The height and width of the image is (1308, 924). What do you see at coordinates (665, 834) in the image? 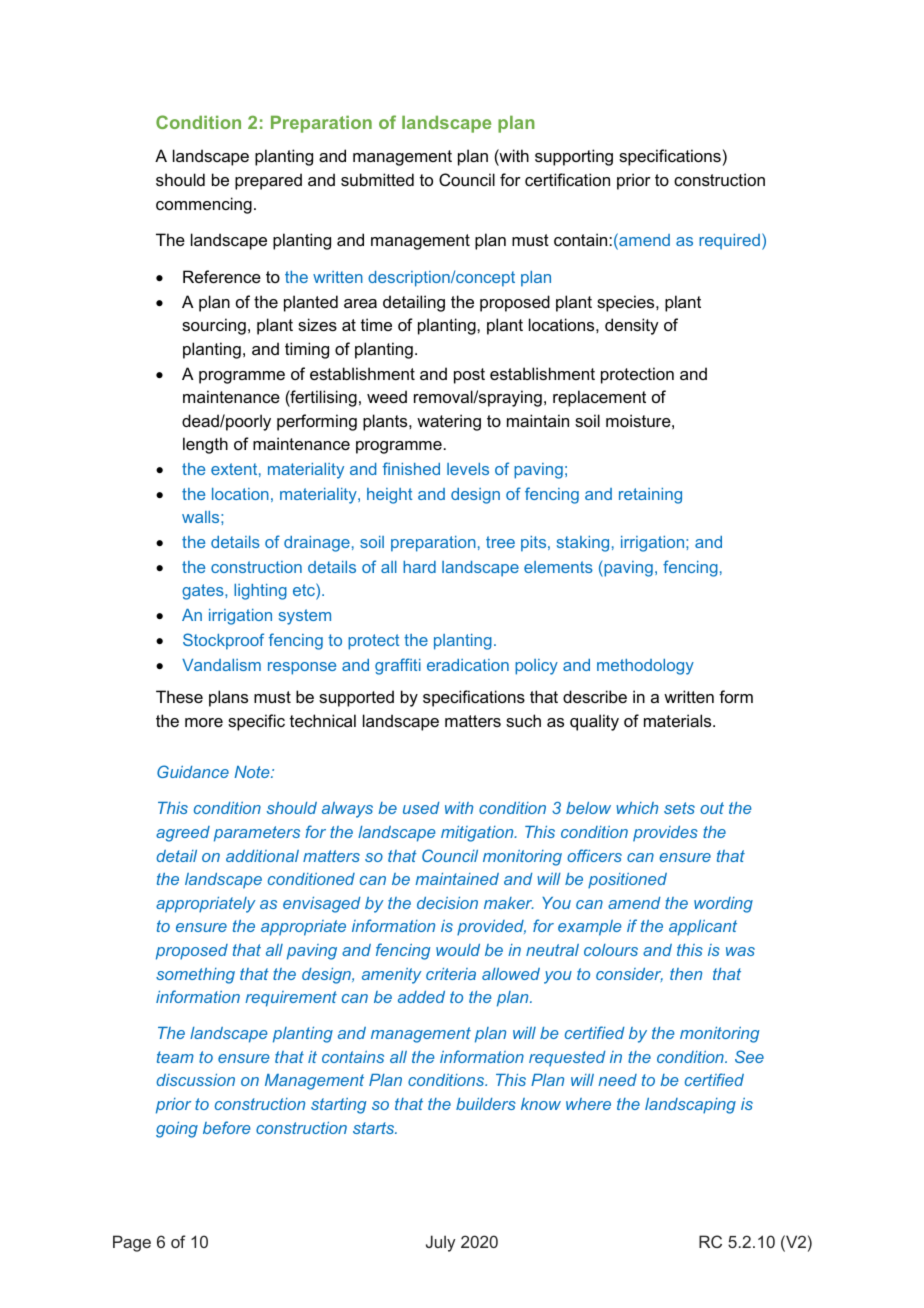
I see `provides` at bounding box center [665, 834].
